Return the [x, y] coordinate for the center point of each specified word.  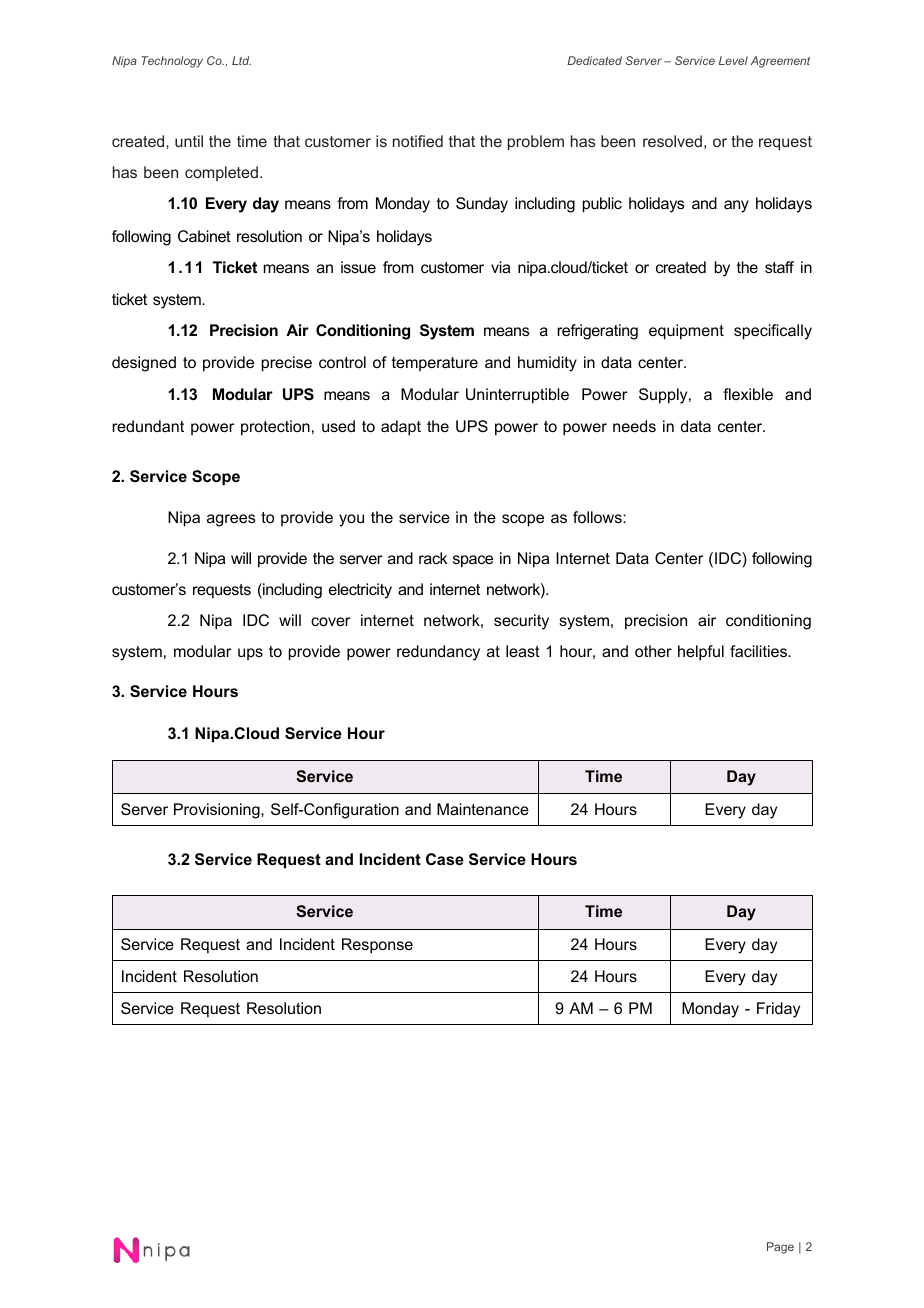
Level [733, 60]
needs [634, 426]
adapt [401, 428]
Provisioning [218, 811]
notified [418, 141]
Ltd [241, 60]
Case [445, 859]
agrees [231, 520]
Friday [778, 1010]
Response [377, 946]
